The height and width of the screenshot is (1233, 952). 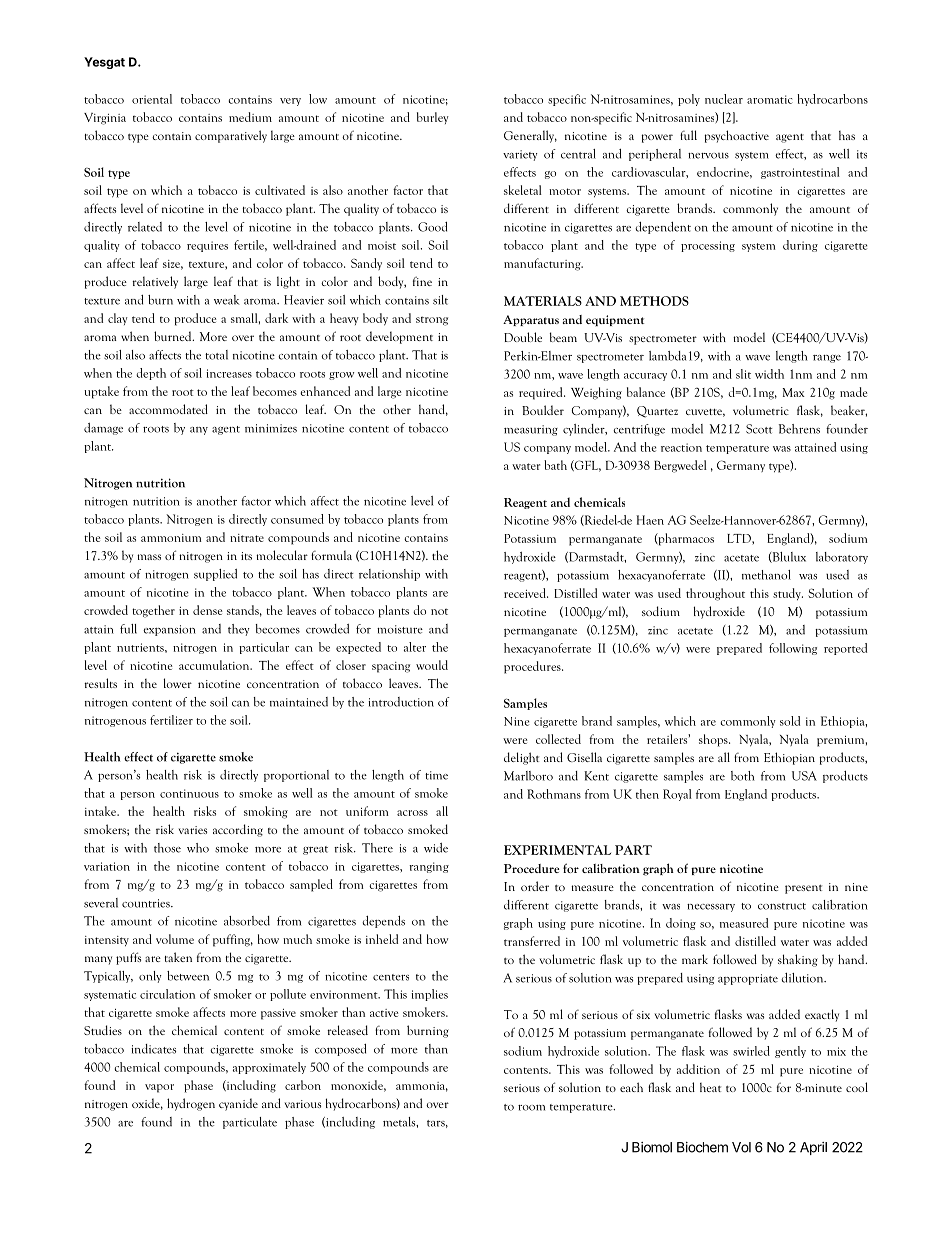 What do you see at coordinates (433, 118) in the screenshot?
I see `burley` at bounding box center [433, 118].
